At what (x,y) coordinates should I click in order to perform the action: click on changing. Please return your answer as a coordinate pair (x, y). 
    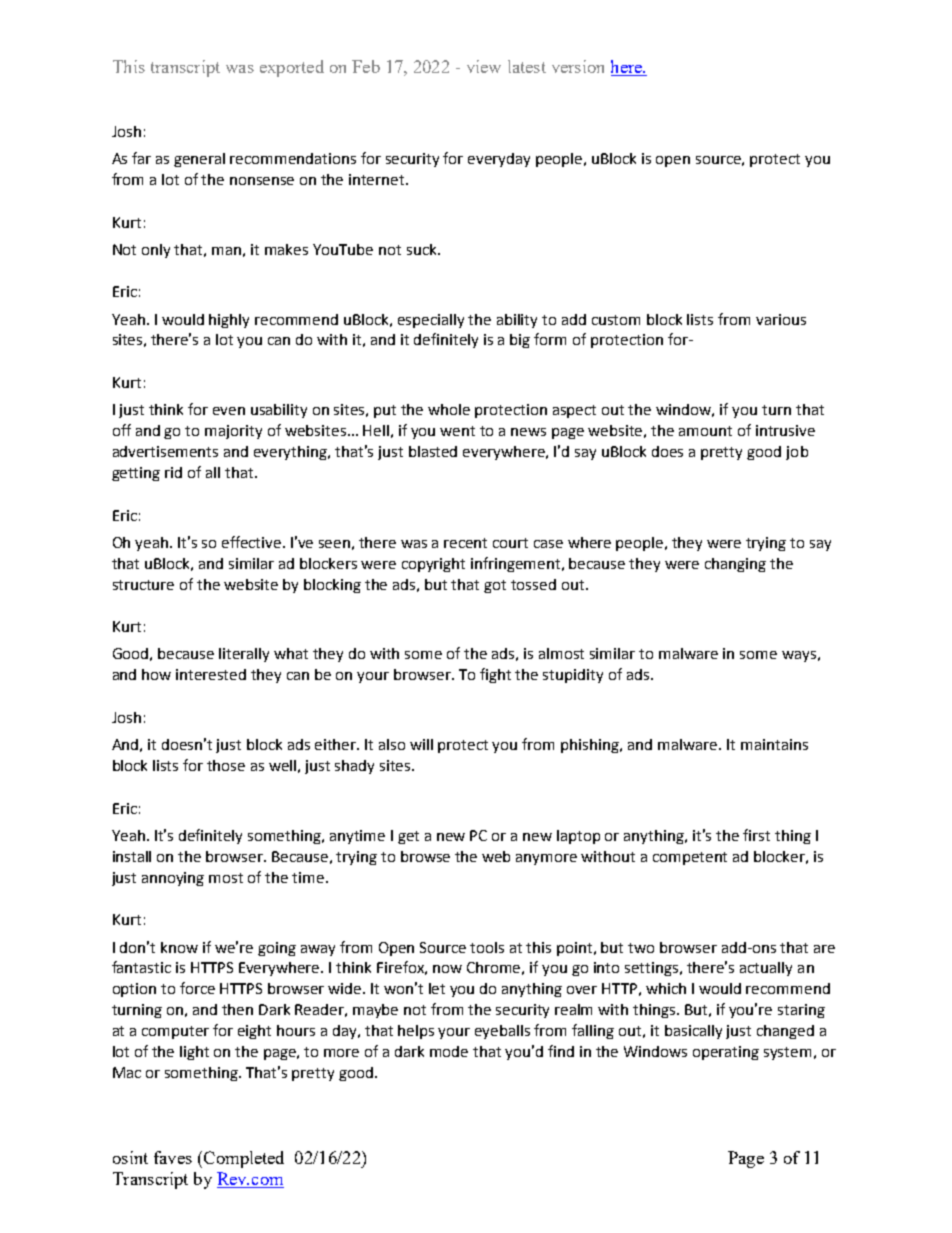
    Looking at the image, I should click on (735, 565).
